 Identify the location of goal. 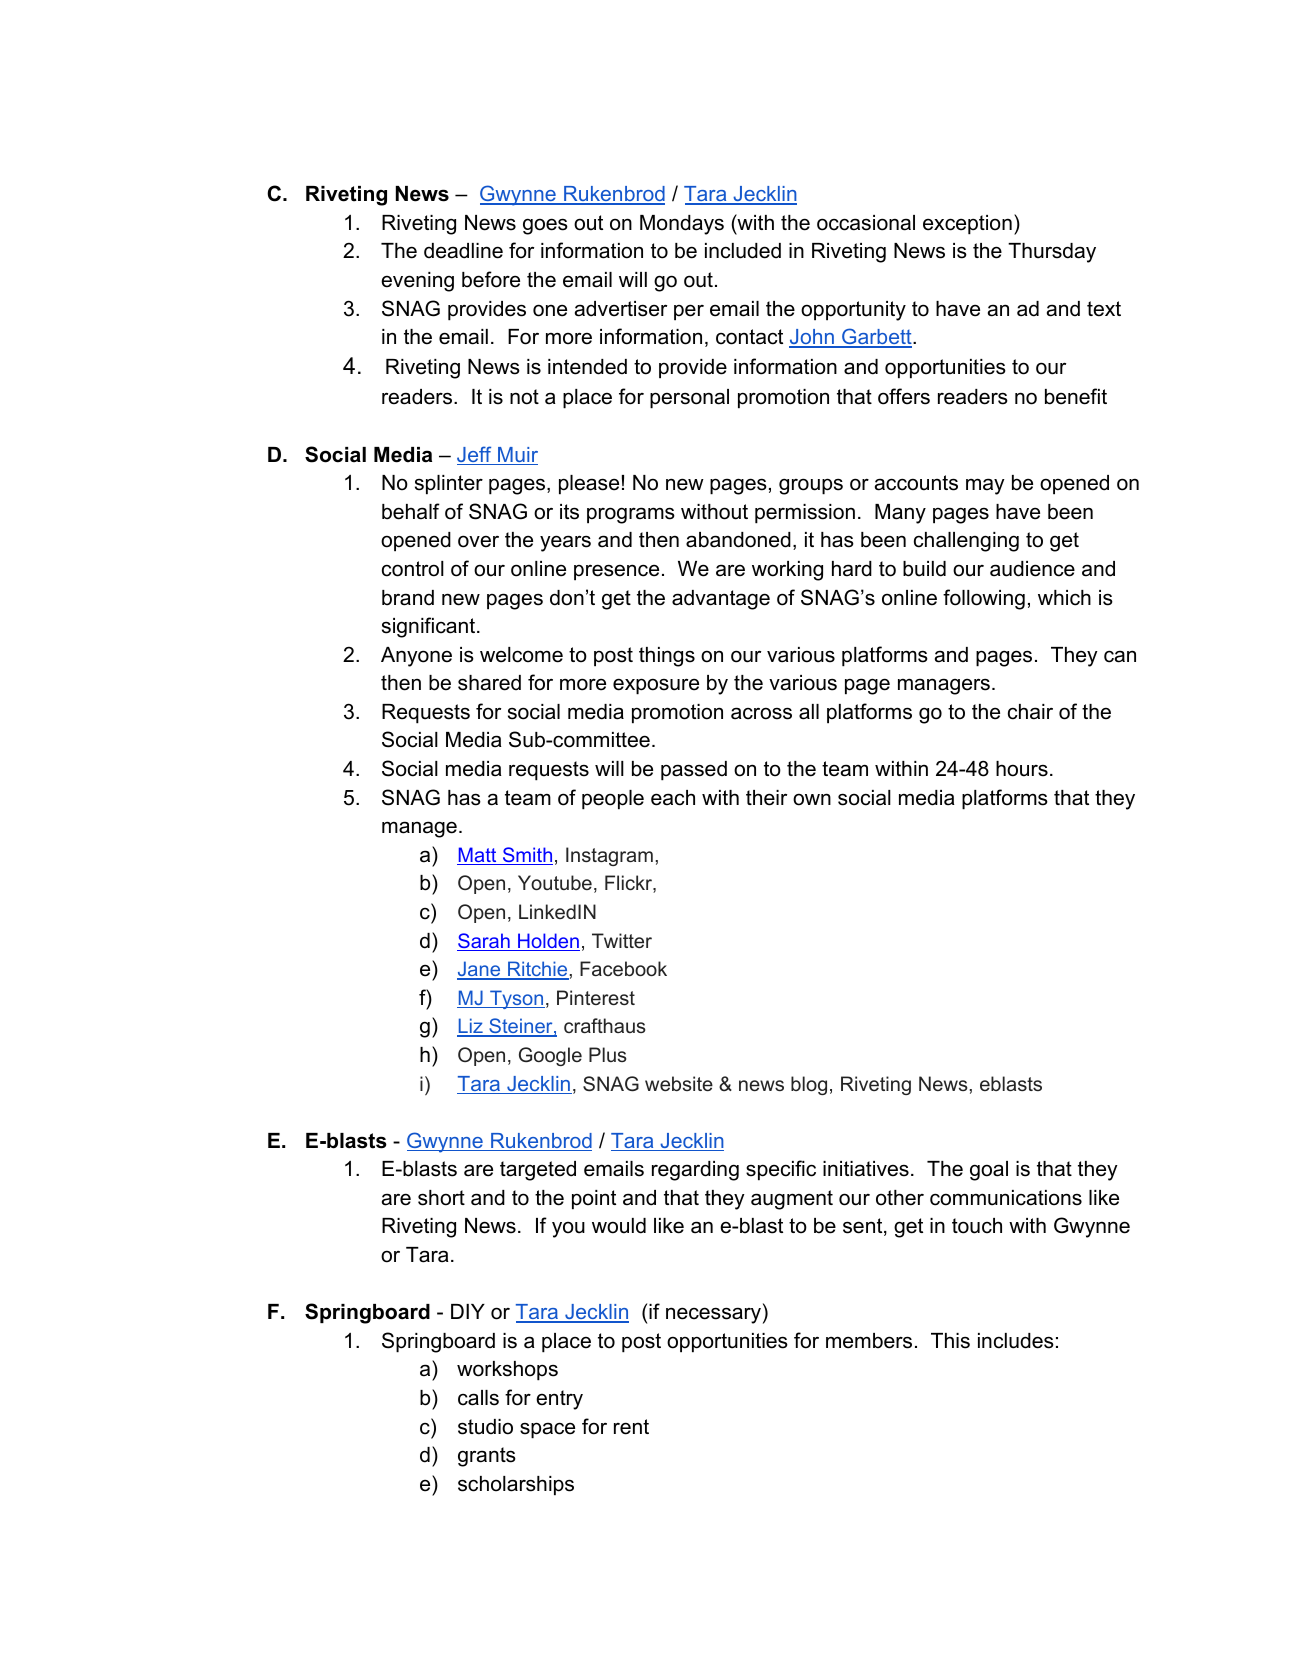
(989, 1171).
